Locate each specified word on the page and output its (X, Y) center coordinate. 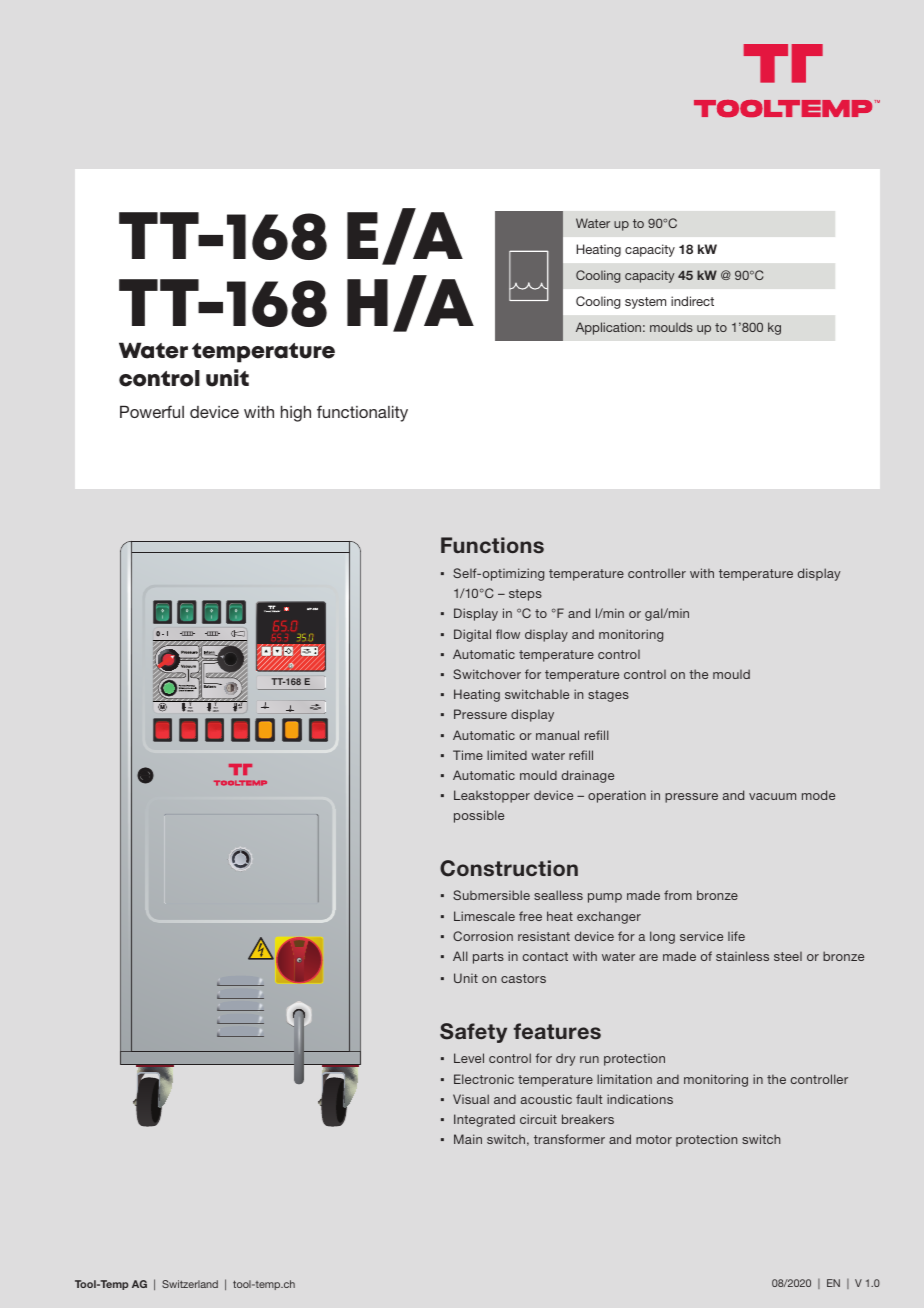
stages (608, 696)
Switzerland (190, 1284)
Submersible (491, 895)
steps (525, 595)
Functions (492, 545)
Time (468, 755)
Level (469, 1058)
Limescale (484, 916)
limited (507, 755)
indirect (692, 301)
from (678, 895)
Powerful (152, 411)
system (645, 303)
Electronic (484, 1079)
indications (640, 1099)
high (296, 414)
